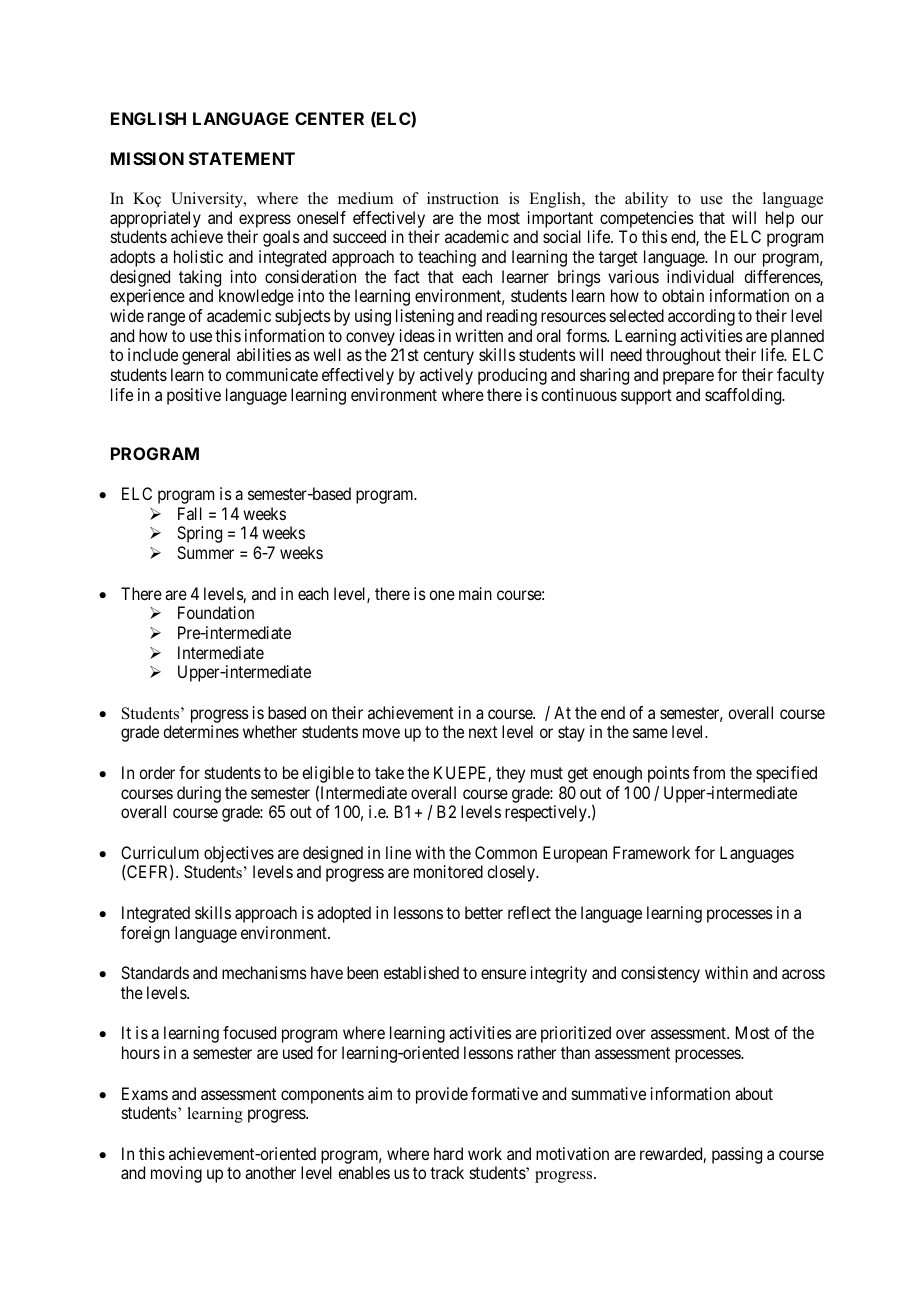  Describe the element at coordinates (475, 593) in the screenshot. I see `main` at that location.
